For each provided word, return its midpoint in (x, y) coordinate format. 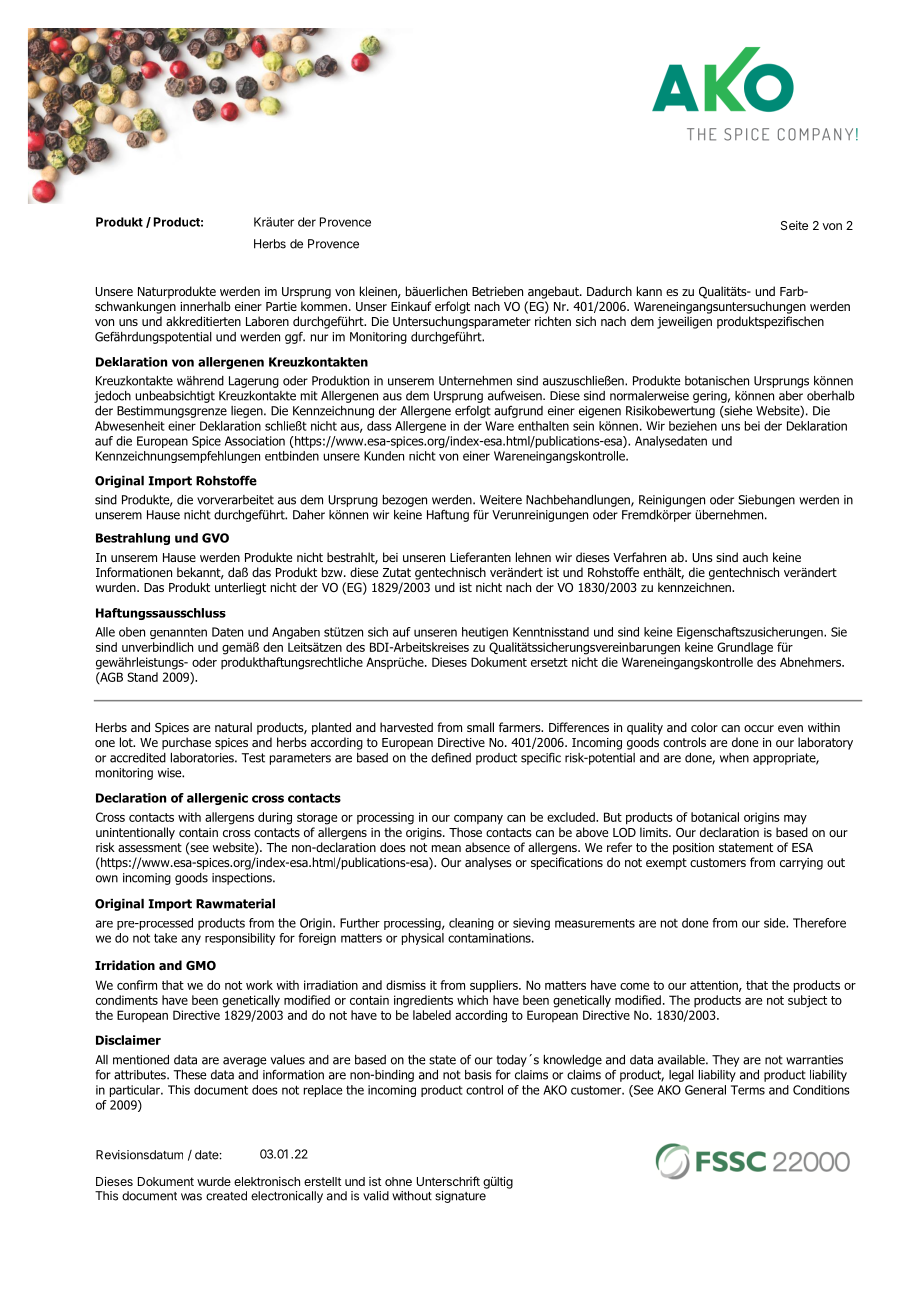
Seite (794, 225)
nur (319, 338)
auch (755, 557)
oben (132, 632)
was (191, 1197)
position (693, 849)
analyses (488, 863)
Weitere (501, 500)
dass (379, 426)
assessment (150, 847)
